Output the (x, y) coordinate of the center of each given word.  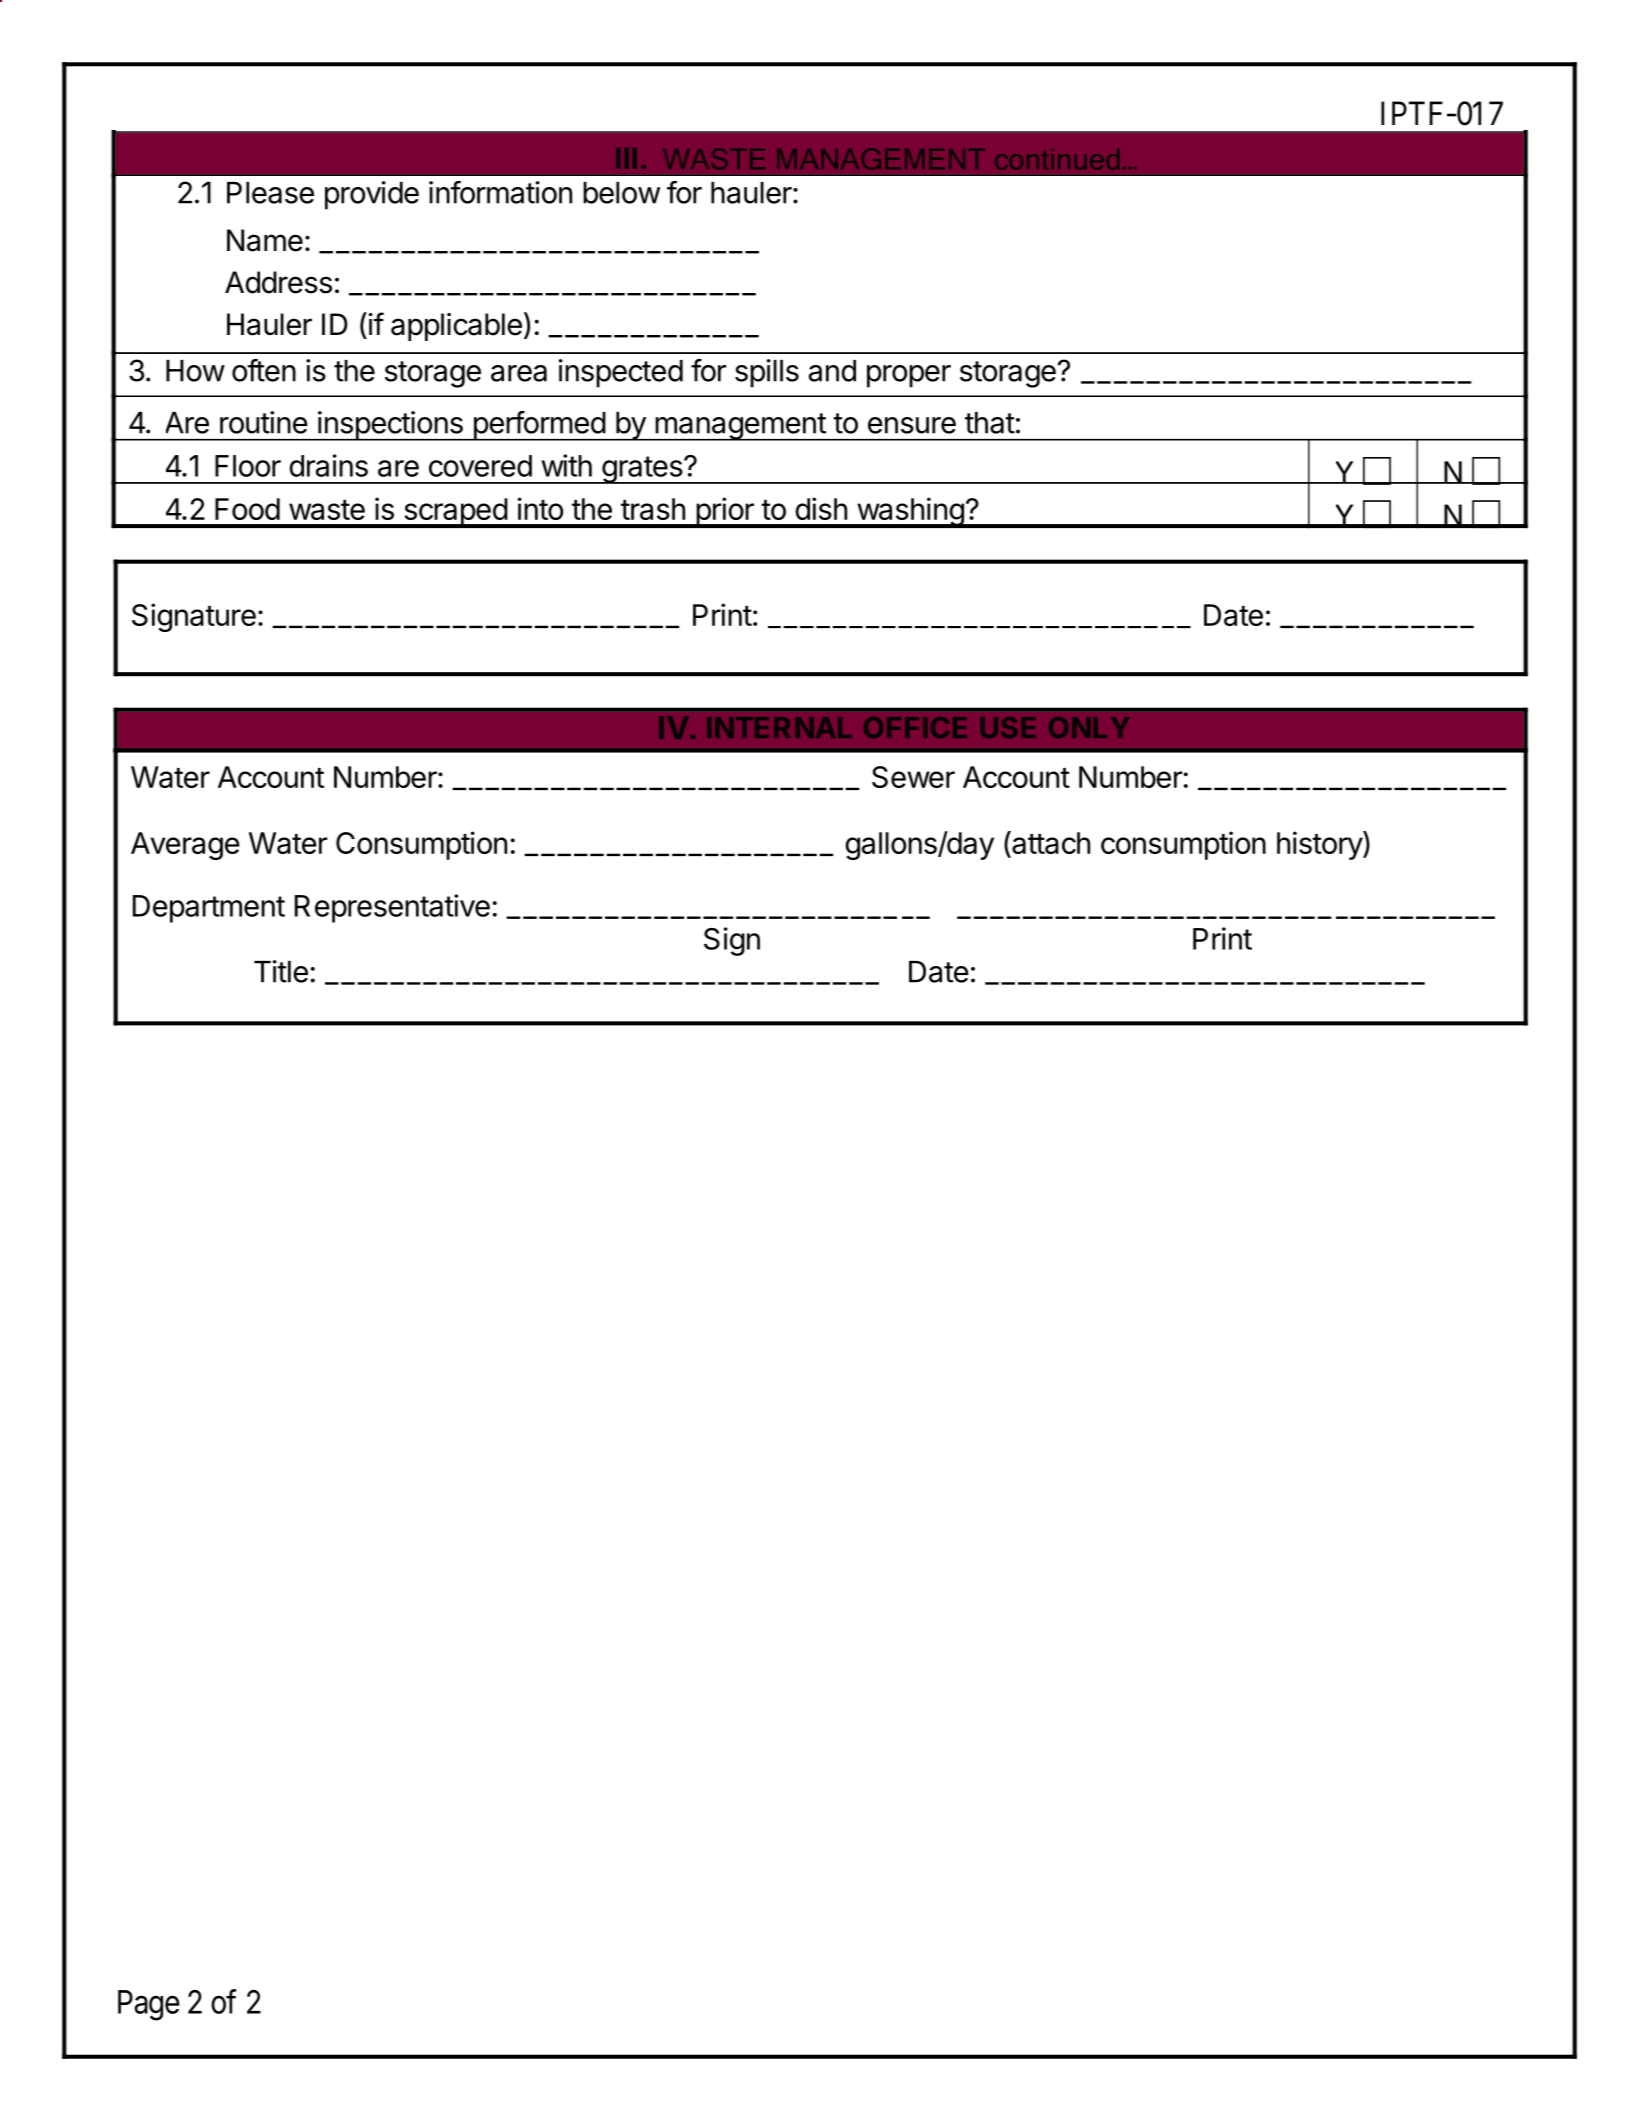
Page (149, 2005)
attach (1050, 844)
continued (1057, 159)
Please (270, 193)
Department (209, 909)
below (621, 193)
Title (281, 971)
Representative (392, 908)
